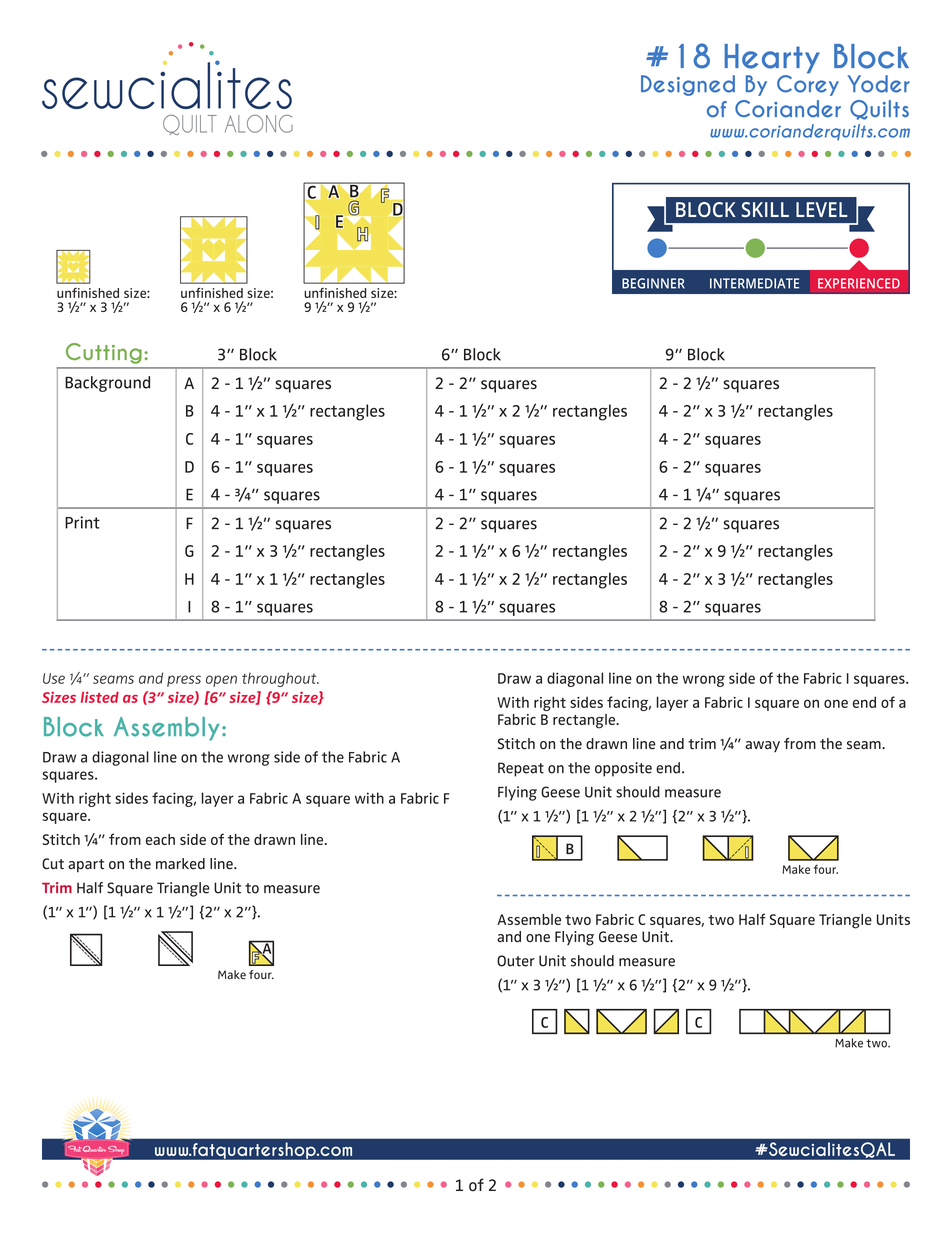  Describe the element at coordinates (259, 124) in the screenshot. I see `ALONG` at that location.
